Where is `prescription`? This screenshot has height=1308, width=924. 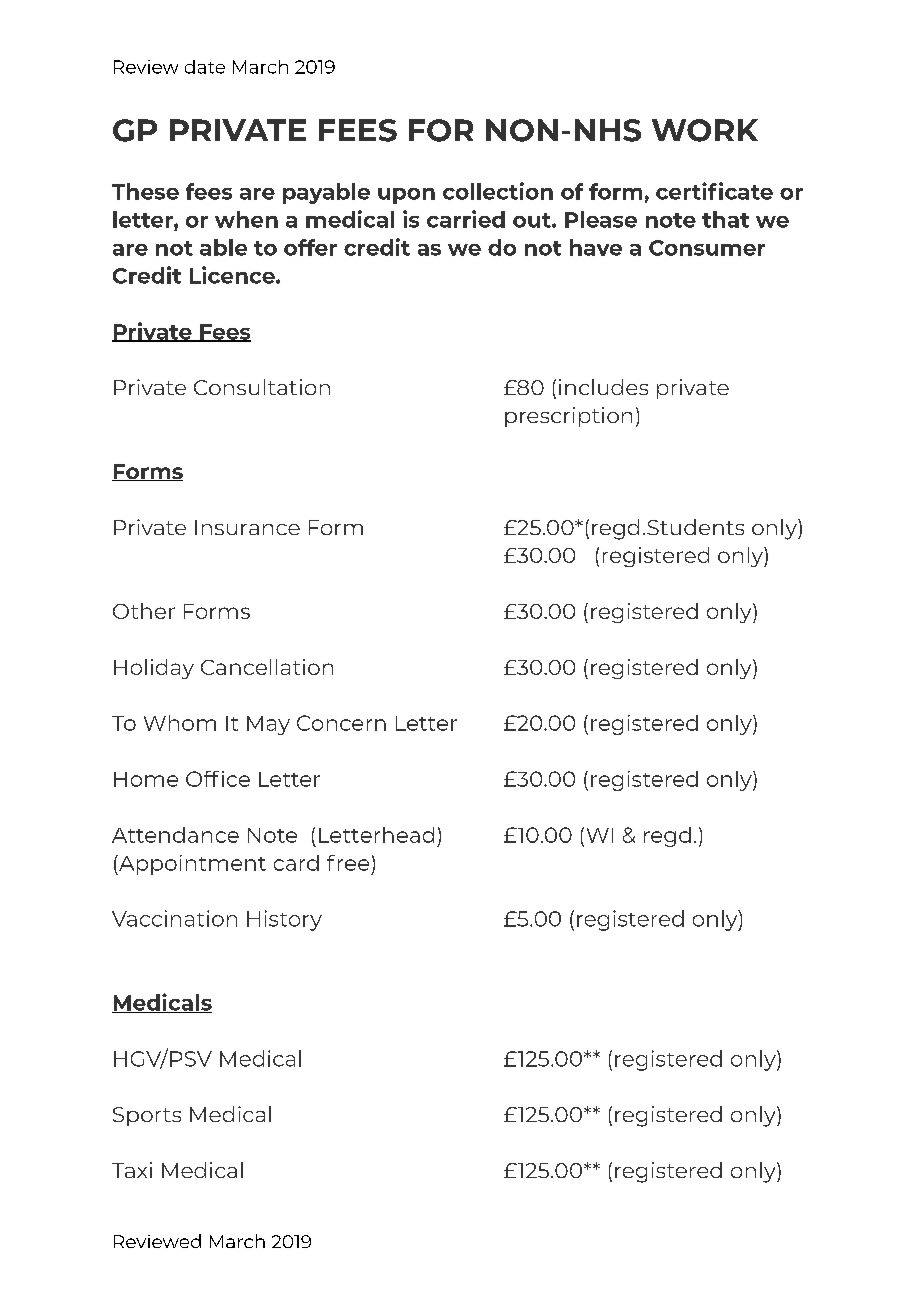
prescription is located at coordinates (568, 417).
